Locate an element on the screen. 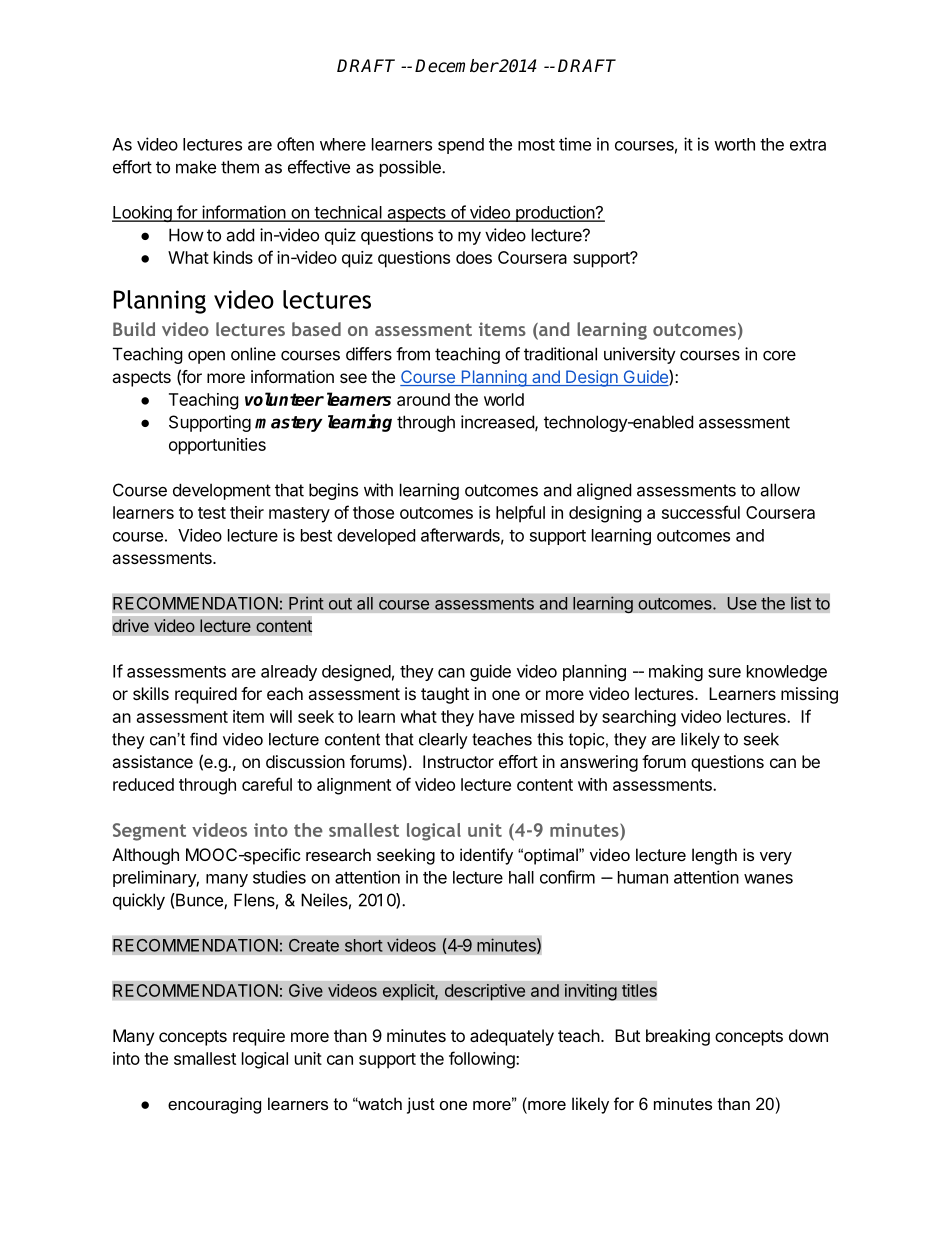 Image resolution: width=952 pixels, height=1233 pixels. encouraging is located at coordinates (214, 1105).
